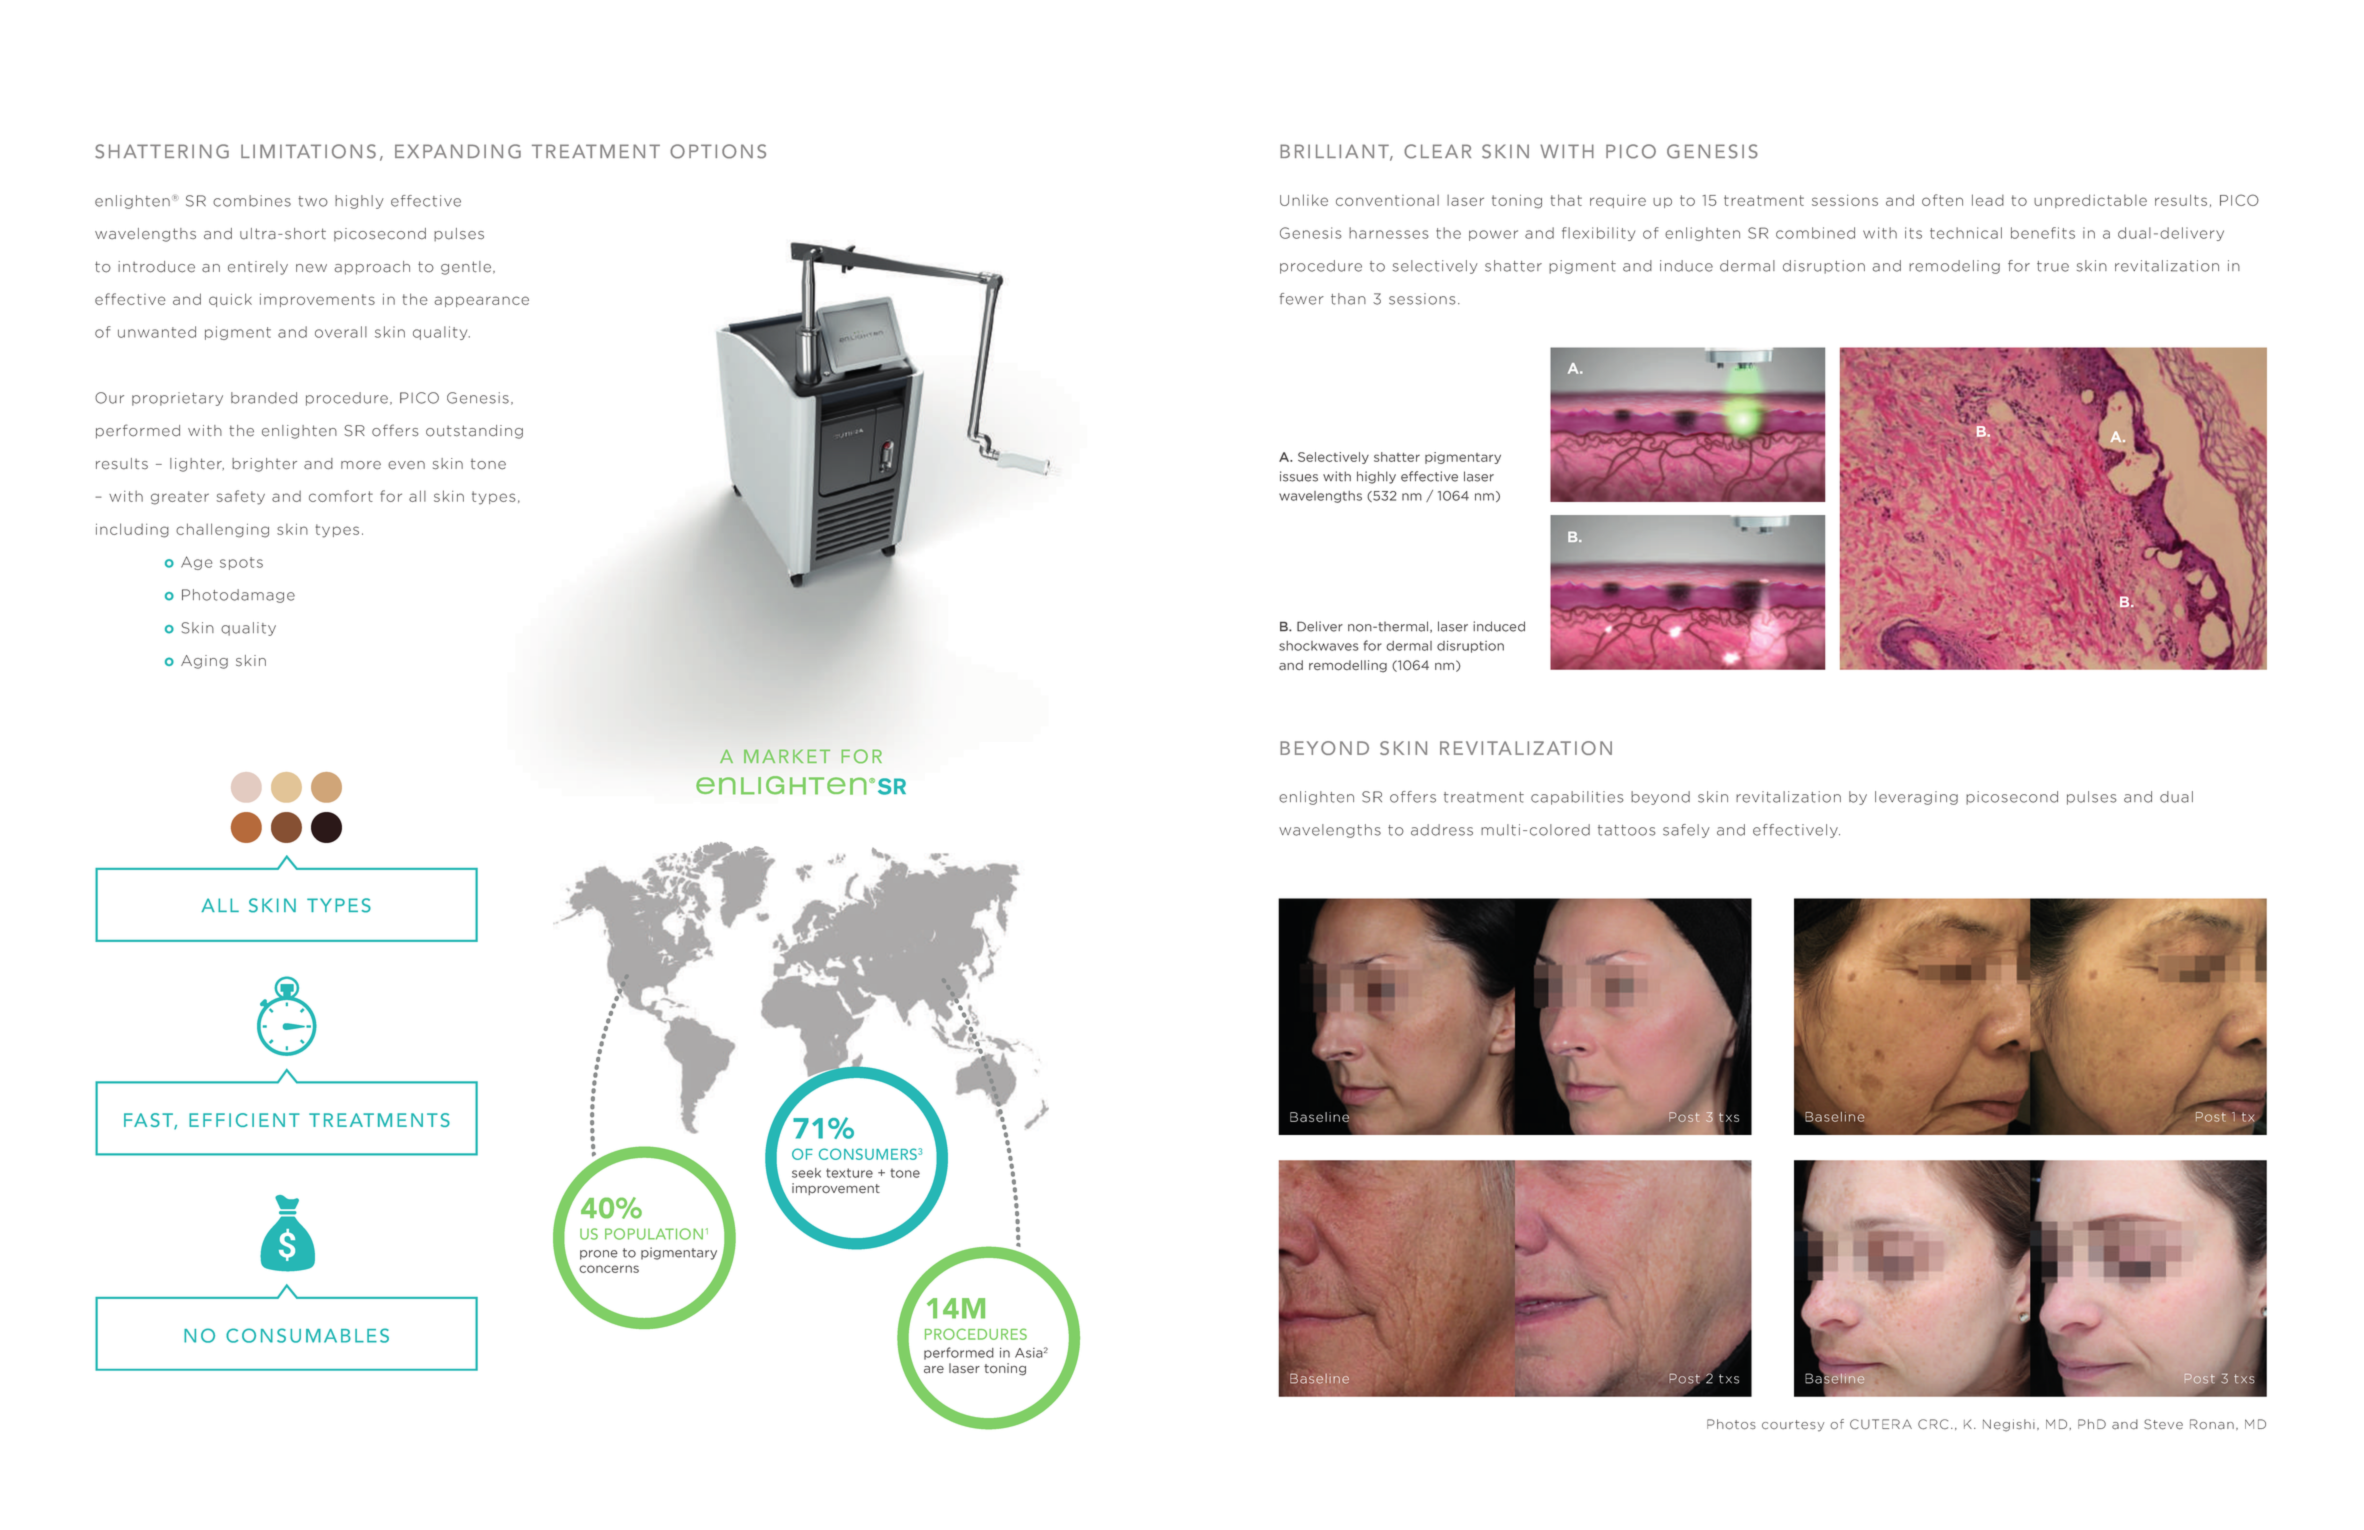  What do you see at coordinates (1304, 200) in the page?
I see `Unlike` at bounding box center [1304, 200].
